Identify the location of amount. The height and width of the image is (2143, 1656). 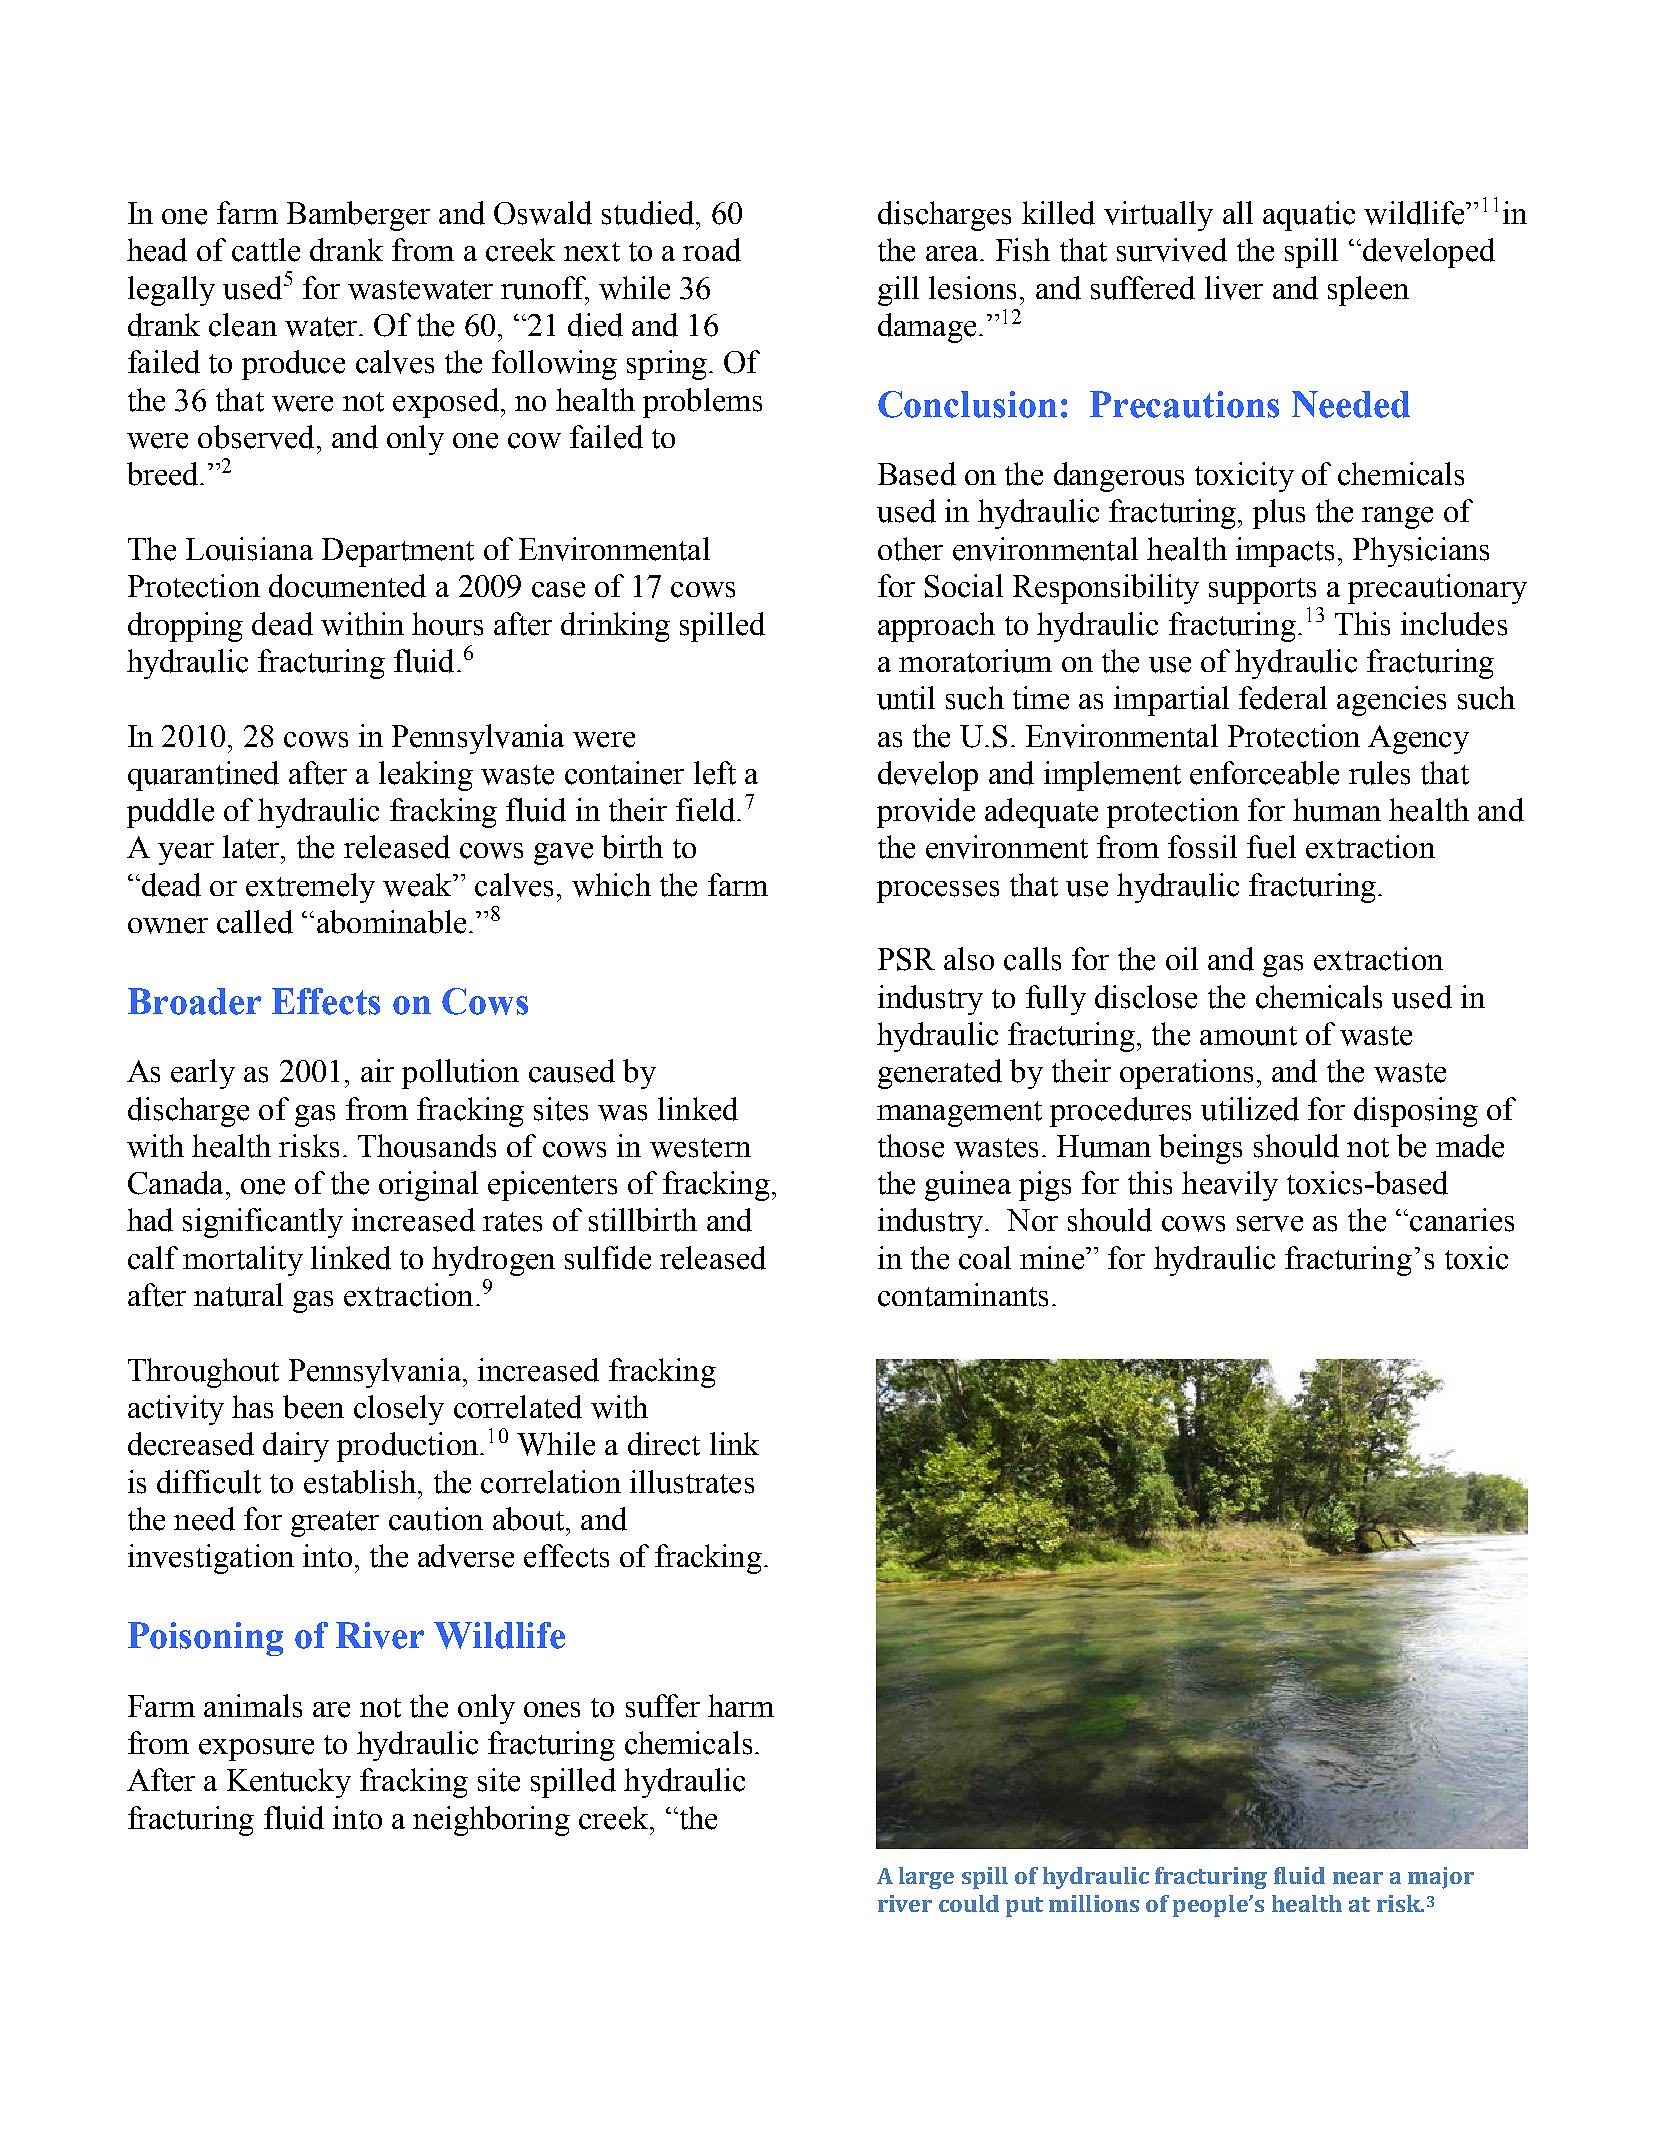
(1248, 1036).
